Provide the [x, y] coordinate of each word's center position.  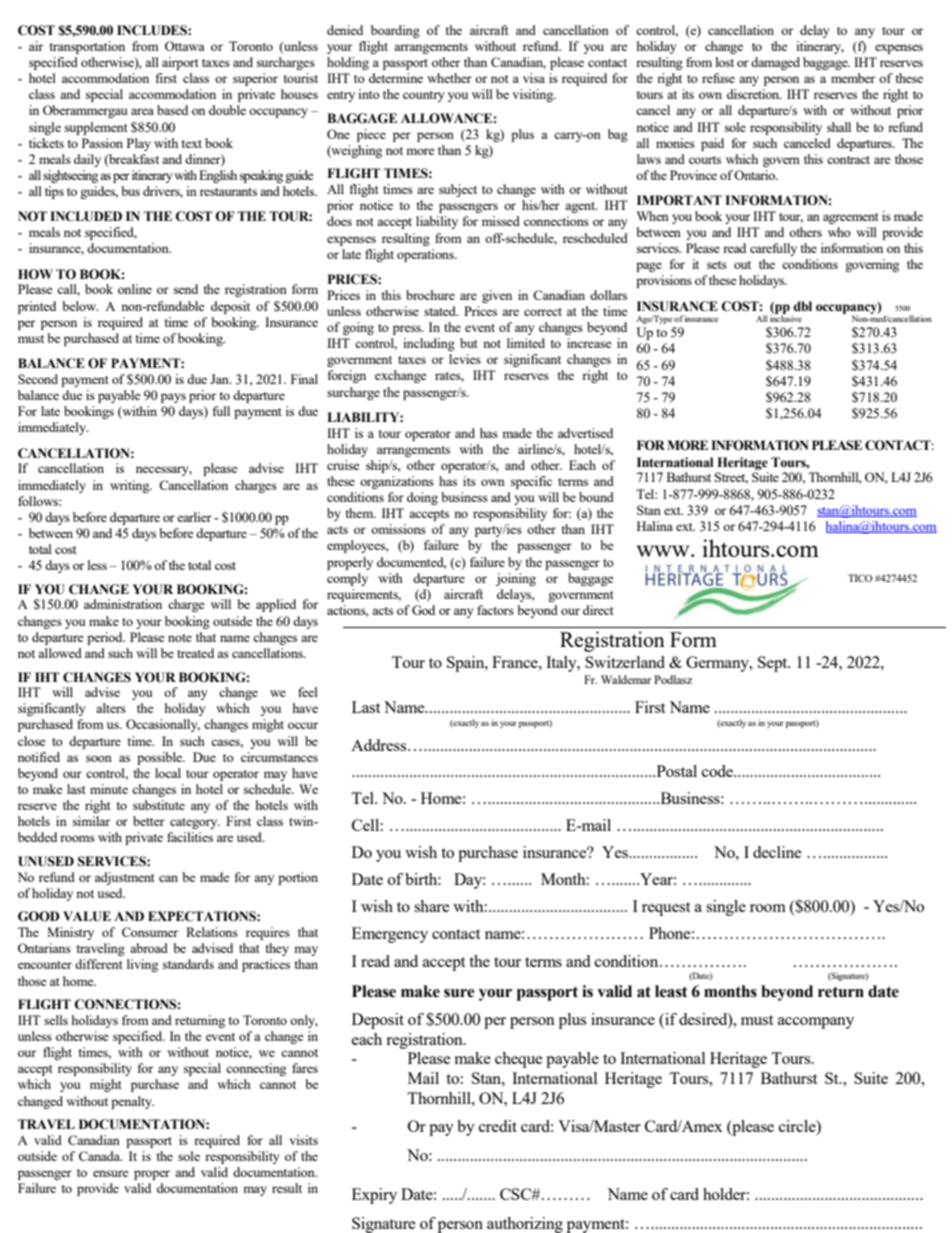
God [423, 610]
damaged [775, 63]
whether [449, 78]
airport [180, 63]
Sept [774, 664]
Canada [100, 1156]
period [106, 638]
